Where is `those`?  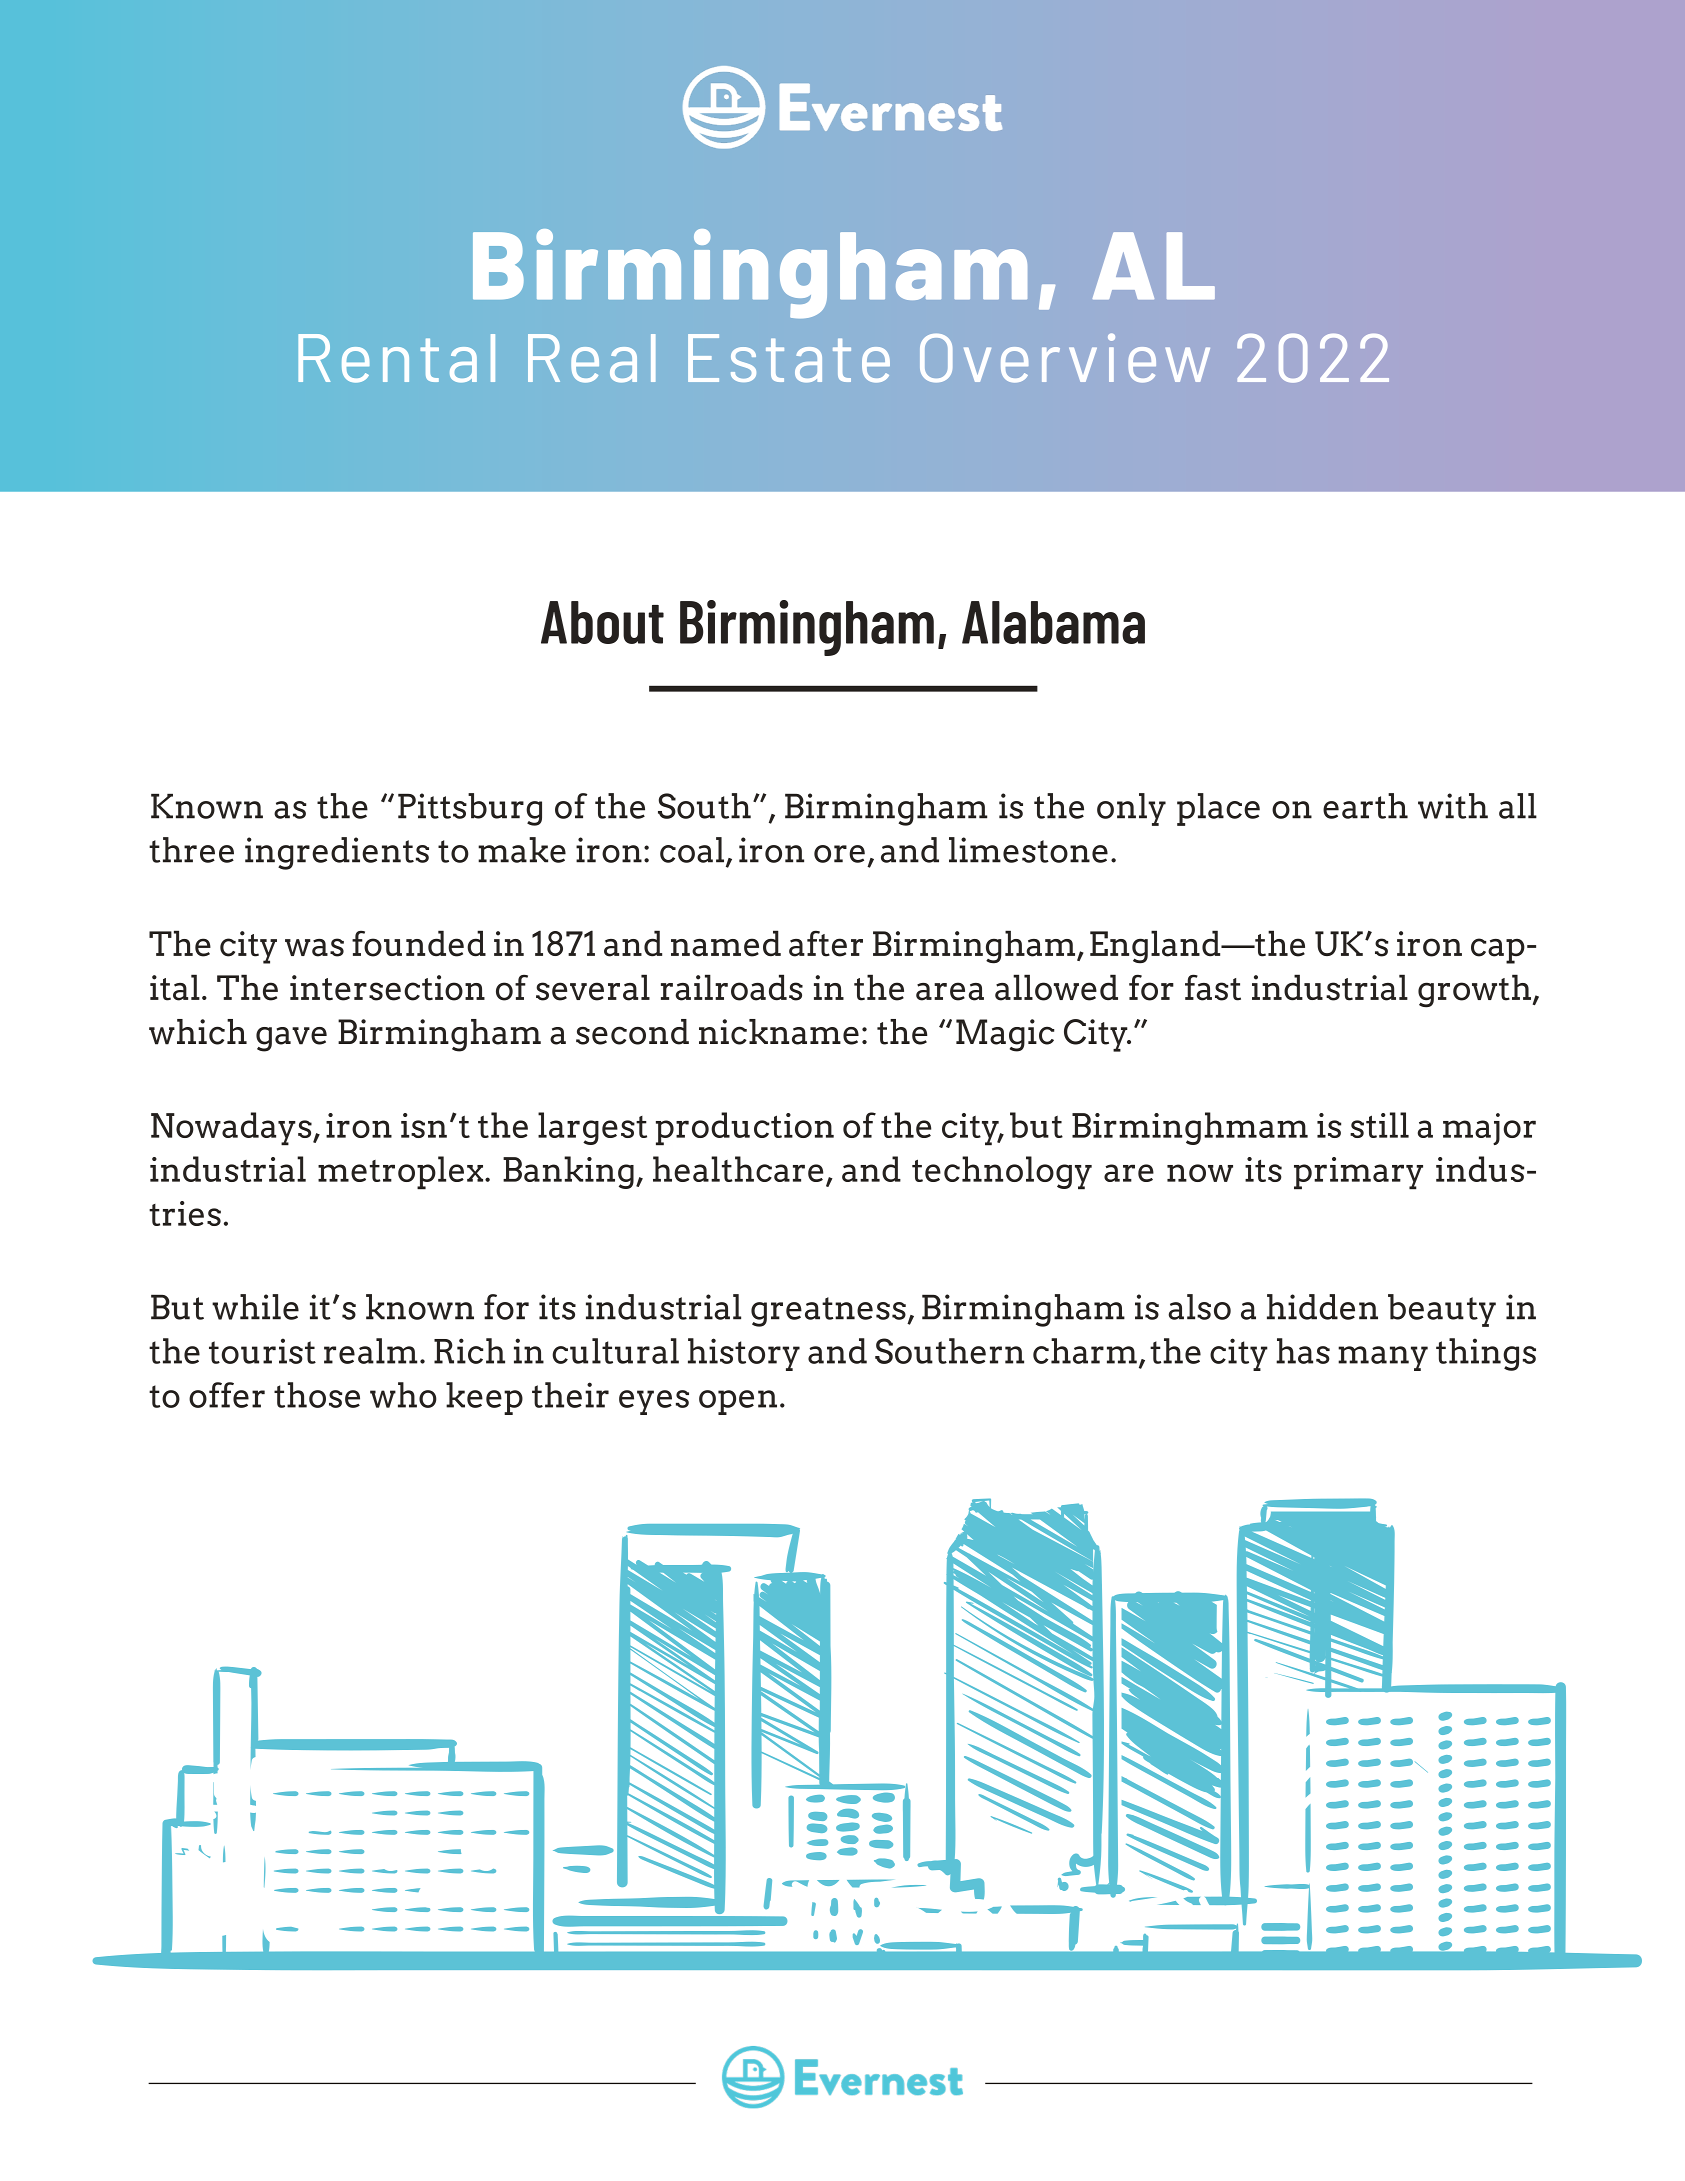
those is located at coordinates (317, 1395).
